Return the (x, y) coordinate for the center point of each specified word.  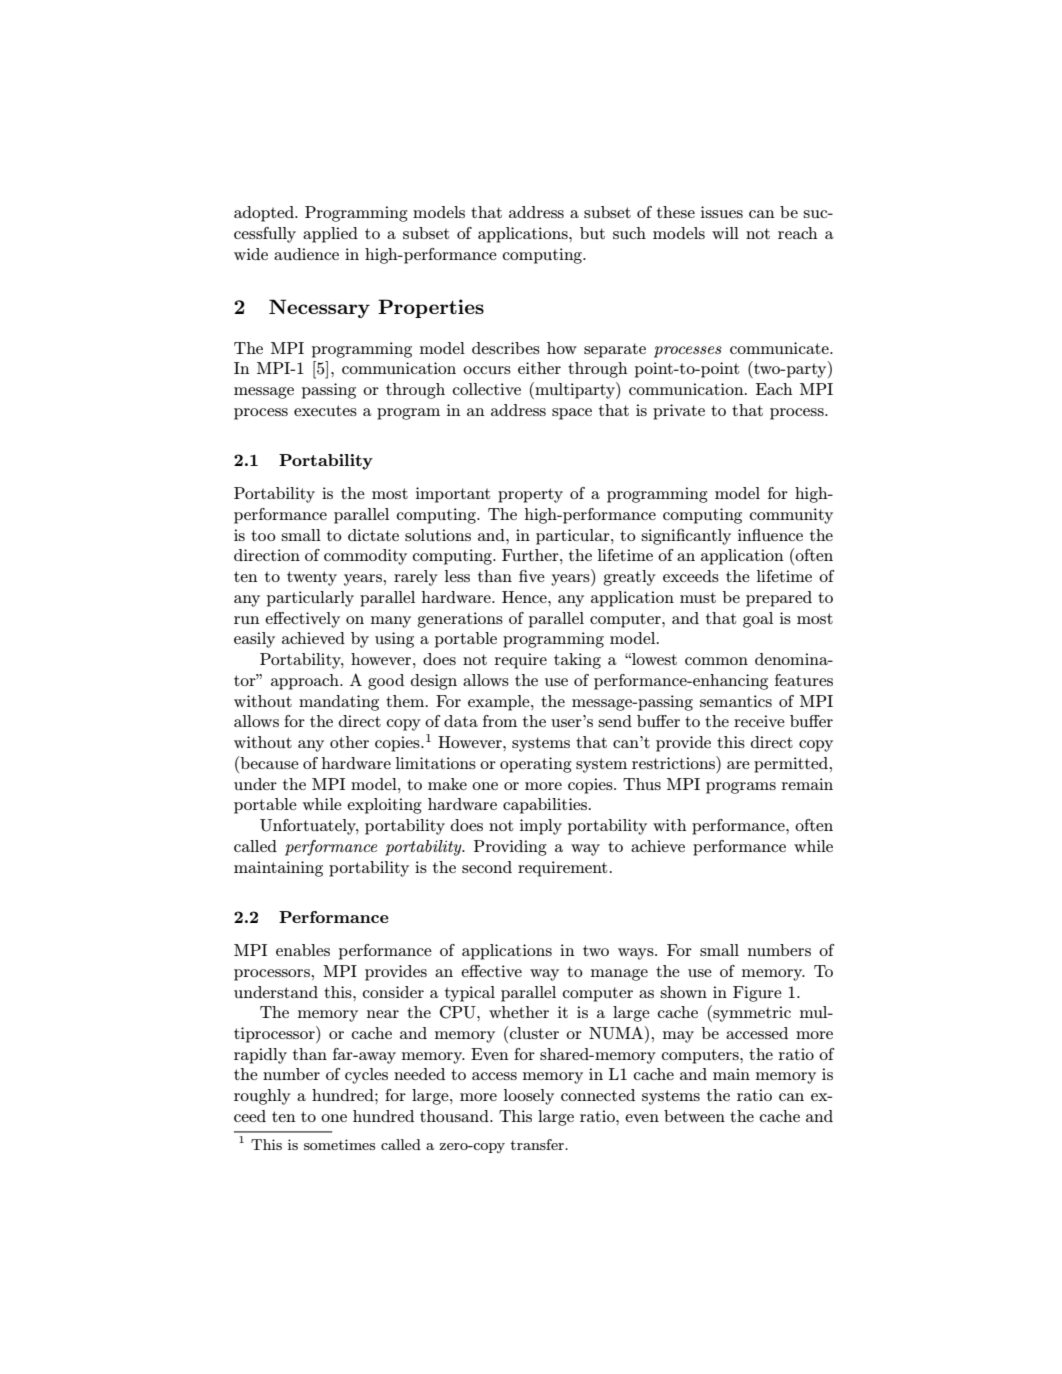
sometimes (339, 1144)
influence (770, 535)
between (694, 1116)
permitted (792, 765)
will (725, 233)
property (530, 495)
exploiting (384, 806)
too (263, 535)
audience (306, 254)
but (592, 233)
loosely (529, 1097)
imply (541, 827)
